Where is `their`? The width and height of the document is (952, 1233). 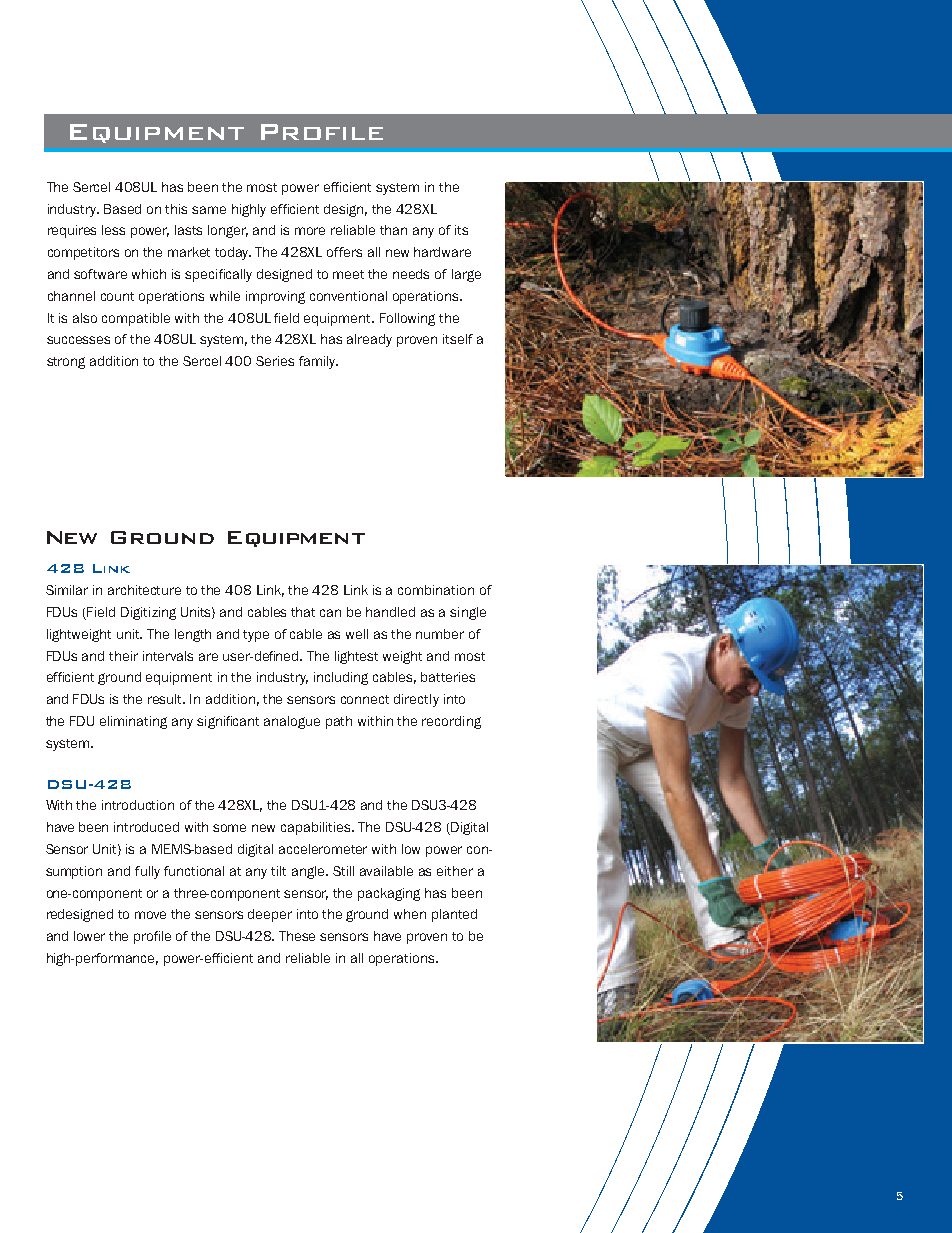
their is located at coordinates (123, 656).
